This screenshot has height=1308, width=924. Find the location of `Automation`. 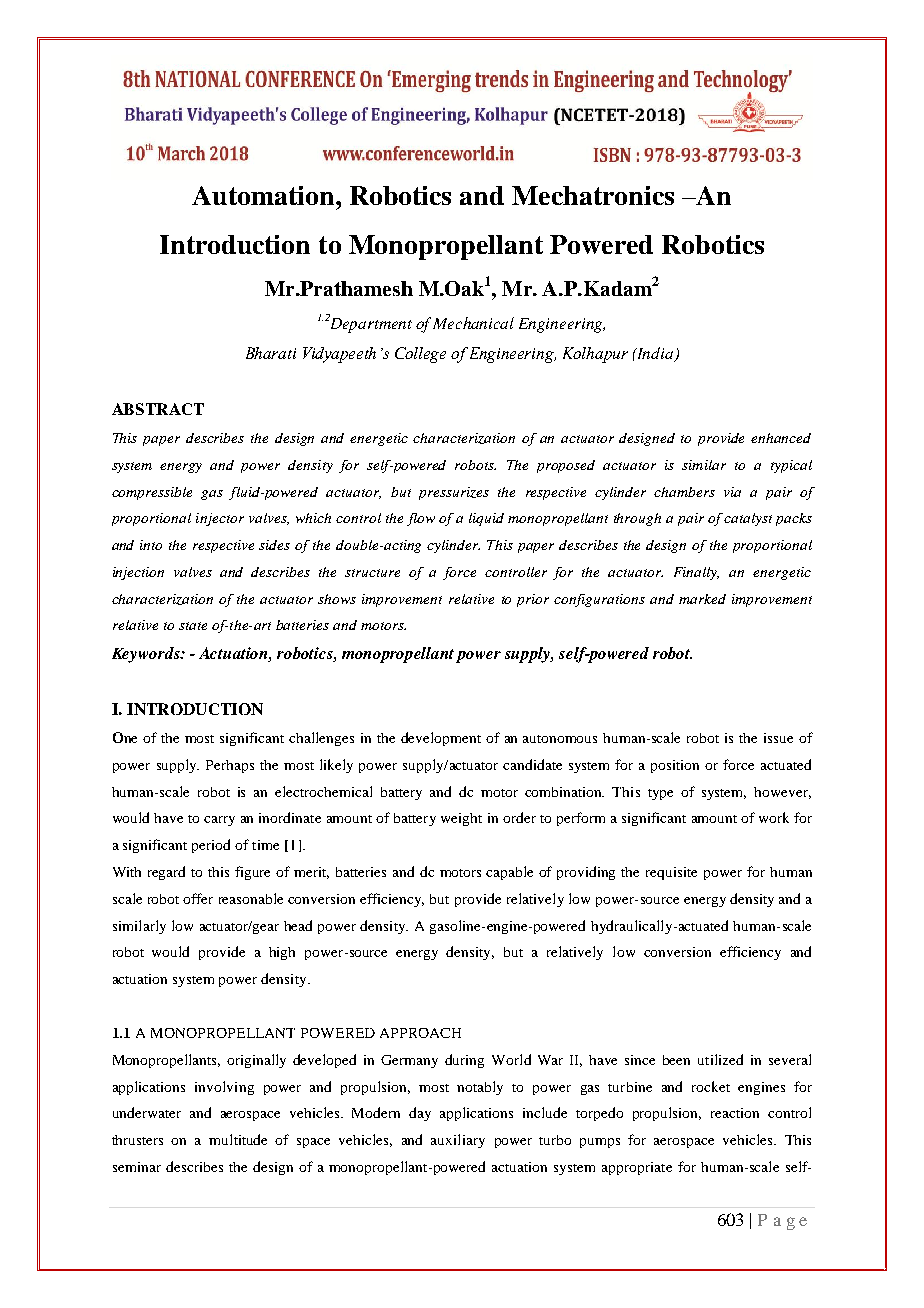

Automation is located at coordinates (264, 195).
